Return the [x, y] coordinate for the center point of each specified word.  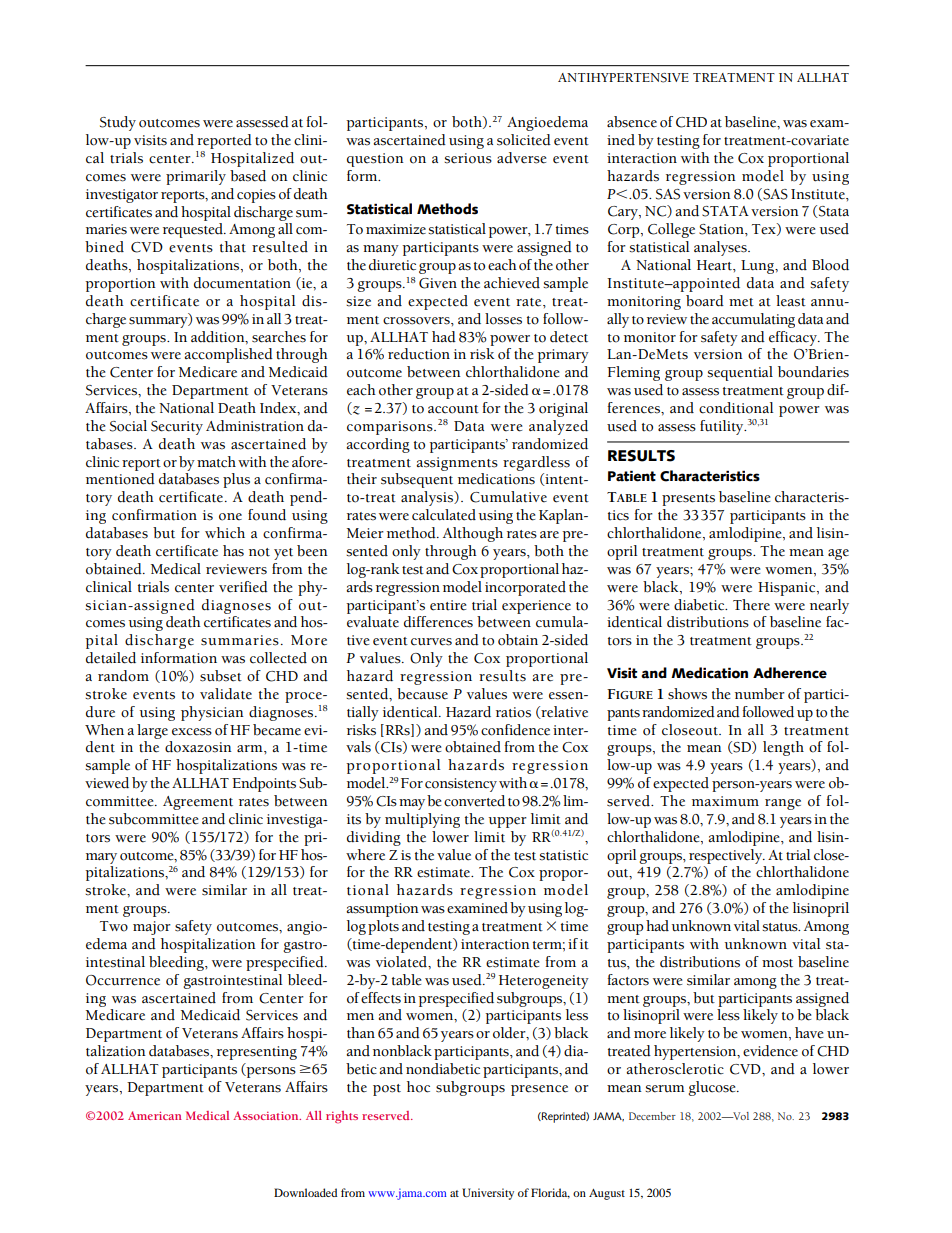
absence [632, 122]
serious [468, 158]
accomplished [228, 355]
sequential [740, 373]
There [751, 605]
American [155, 1115]
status [781, 927]
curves [431, 642]
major [152, 928]
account [453, 409]
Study [118, 123]
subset [221, 676]
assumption [382, 910]
